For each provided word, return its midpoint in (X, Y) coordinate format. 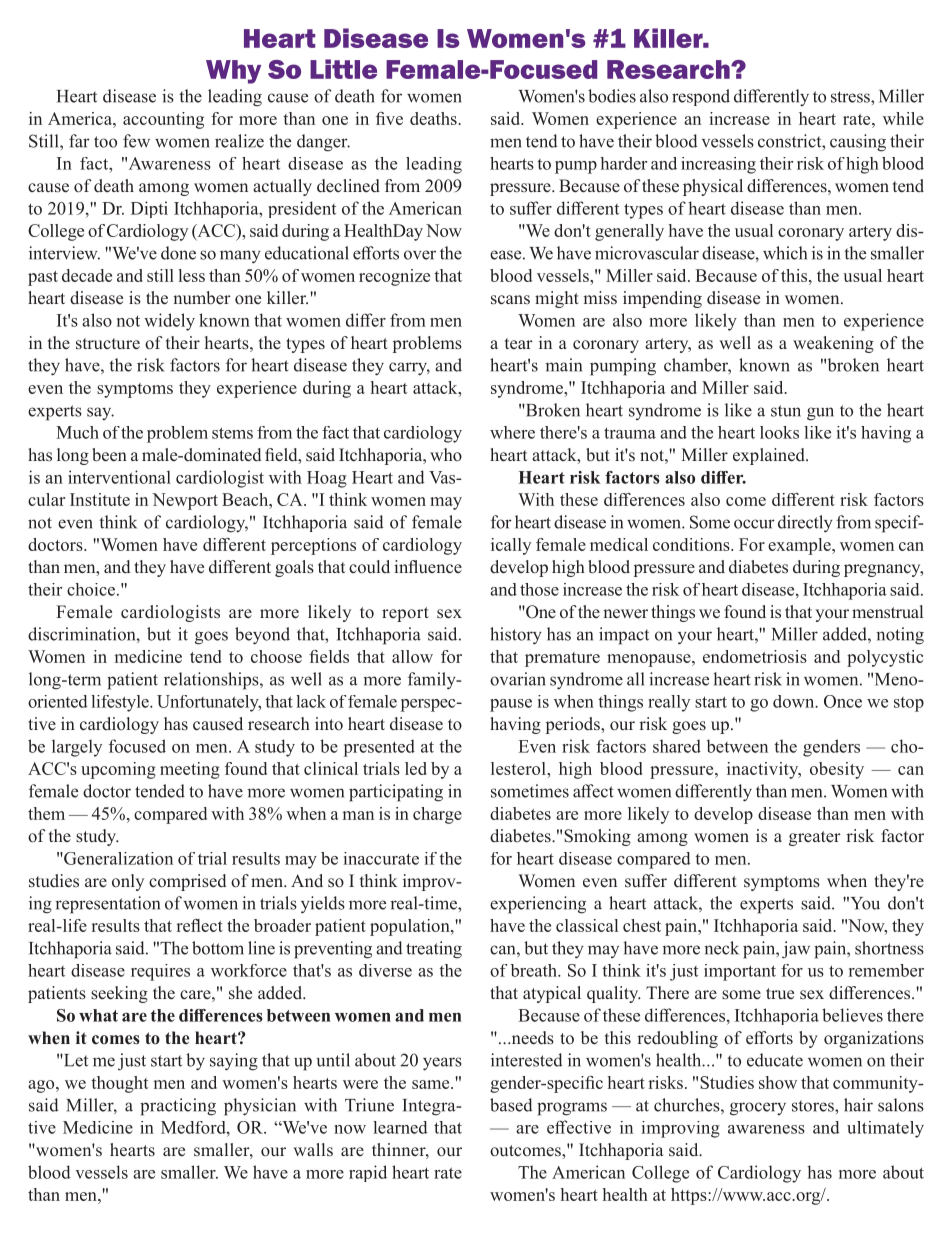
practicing (178, 1107)
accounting (163, 120)
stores (814, 1106)
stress (851, 97)
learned (400, 1127)
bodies (612, 96)
